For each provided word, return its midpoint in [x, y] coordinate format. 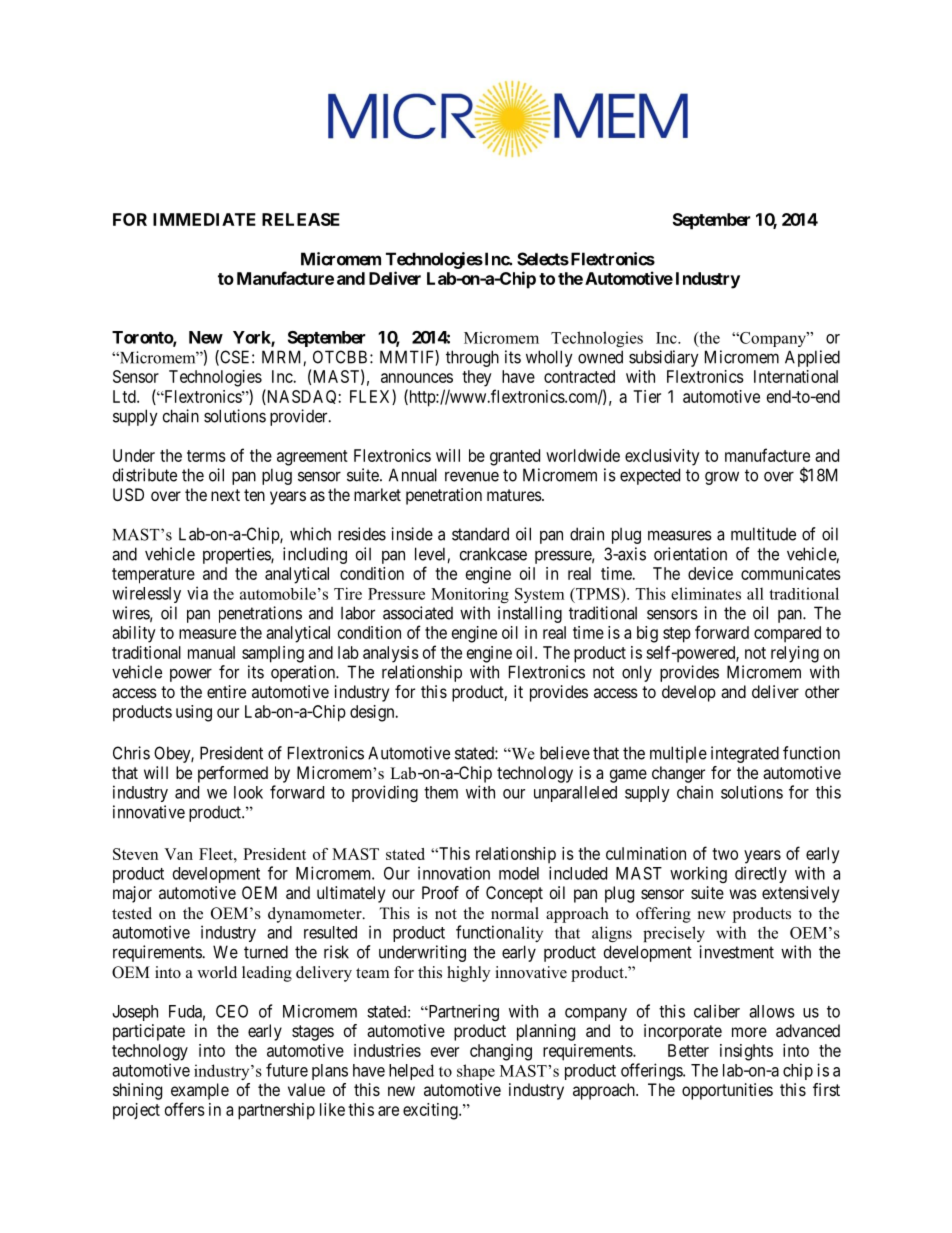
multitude [763, 534]
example [200, 1091]
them [441, 792]
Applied [812, 358]
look [248, 792]
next [225, 495]
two [725, 854]
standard [480, 534]
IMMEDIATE [204, 219]
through [472, 358]
